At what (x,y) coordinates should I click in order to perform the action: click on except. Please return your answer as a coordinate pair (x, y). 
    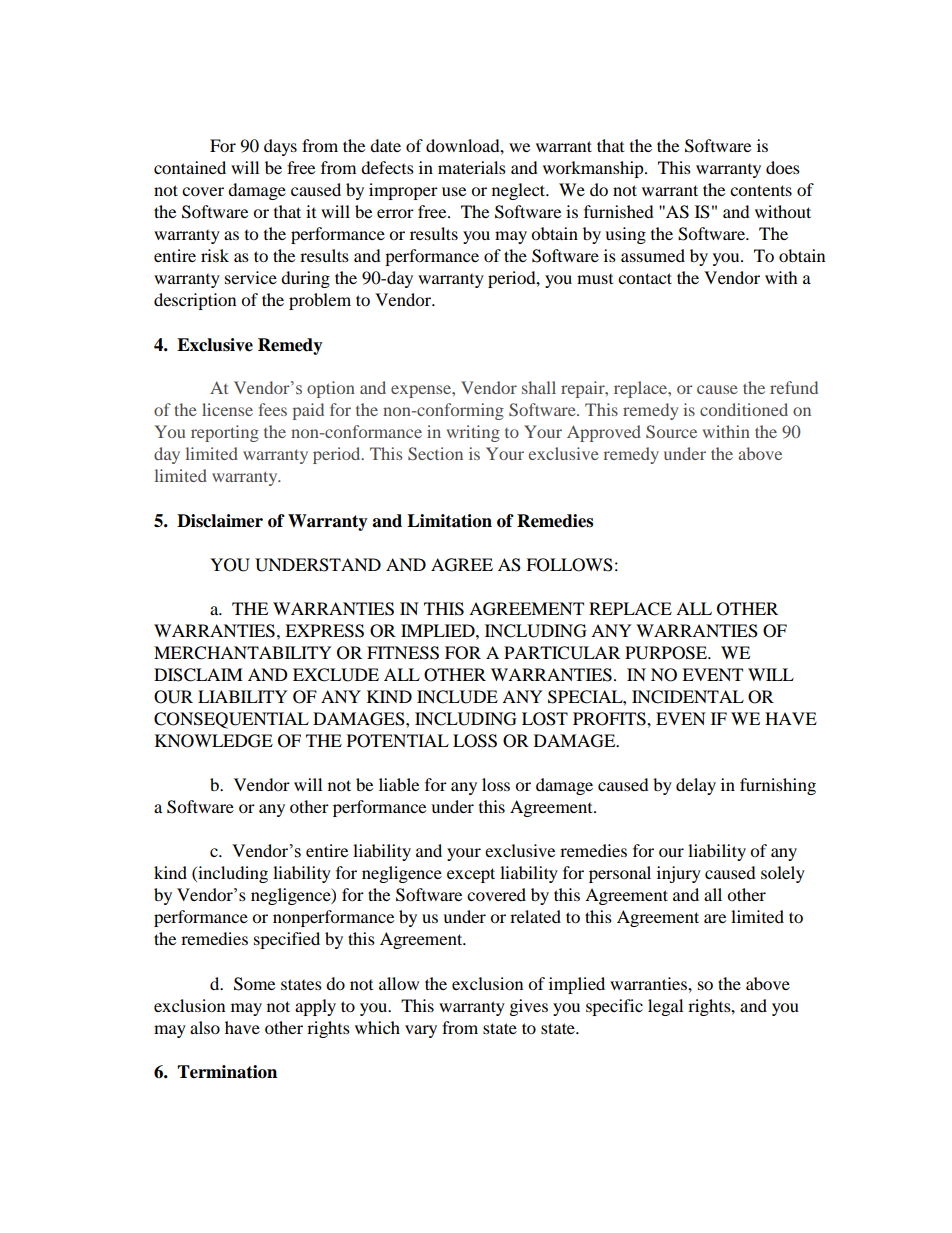
    Looking at the image, I should click on (471, 875).
